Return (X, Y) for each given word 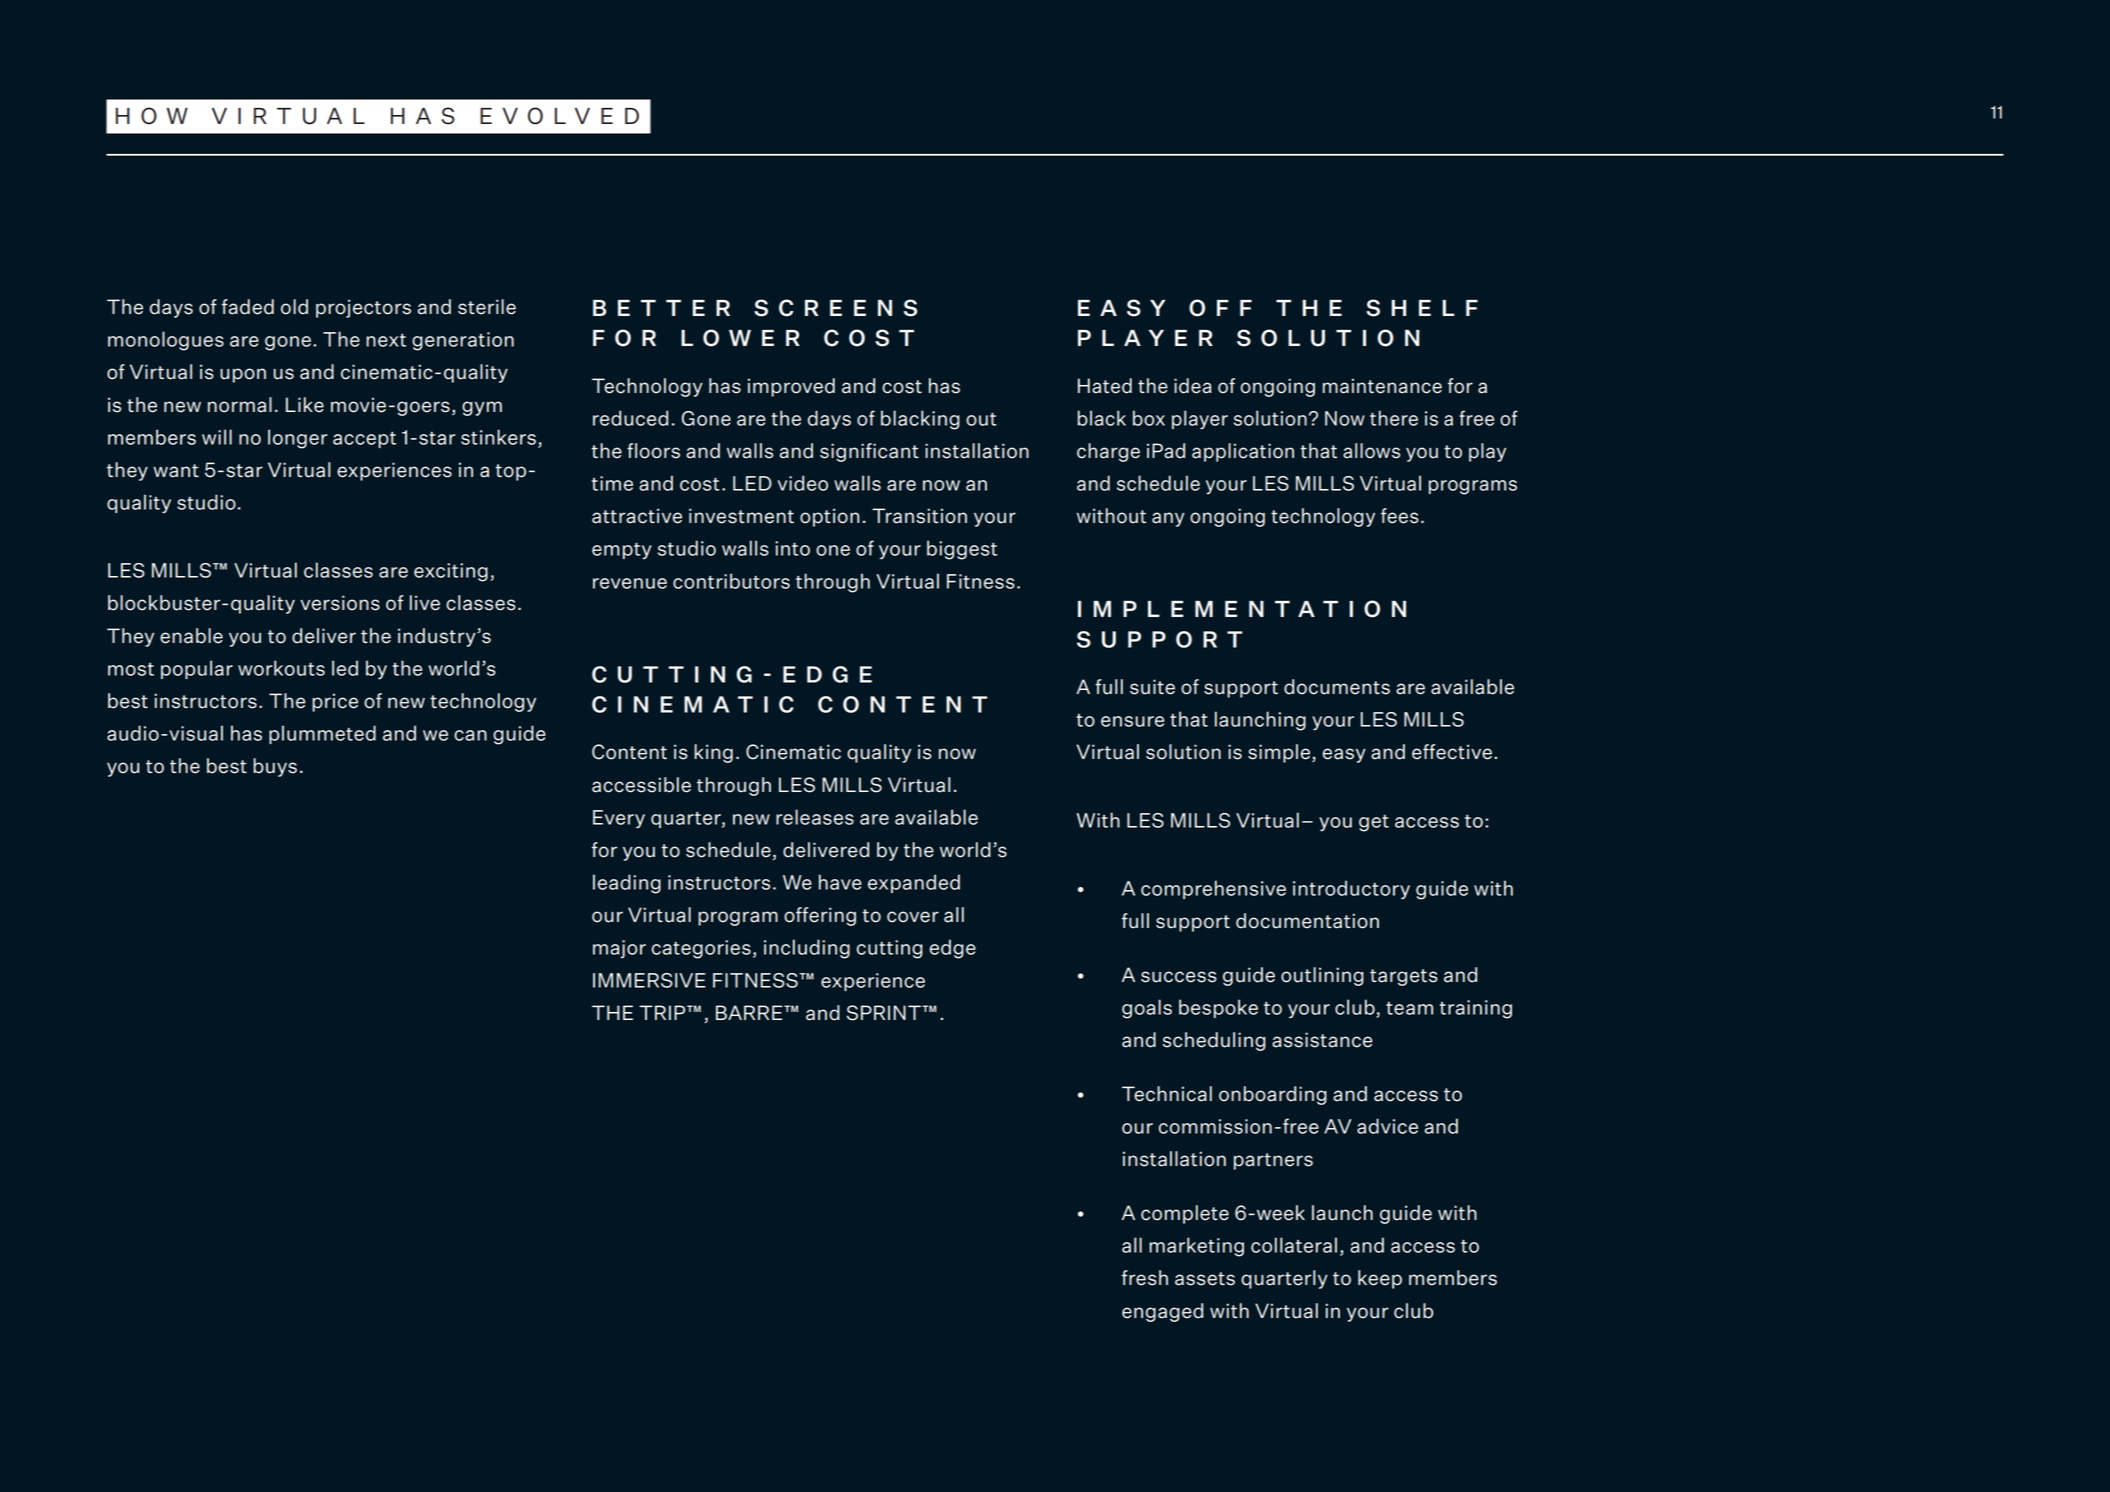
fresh (1145, 1278)
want (176, 471)
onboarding (1273, 1095)
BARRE (750, 1012)
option (829, 517)
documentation (1307, 921)
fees (1400, 516)
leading (627, 884)
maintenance (1382, 386)
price (335, 702)
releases (815, 817)
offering (820, 916)
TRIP (663, 1012)
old (294, 307)
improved (791, 387)
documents (1337, 687)
